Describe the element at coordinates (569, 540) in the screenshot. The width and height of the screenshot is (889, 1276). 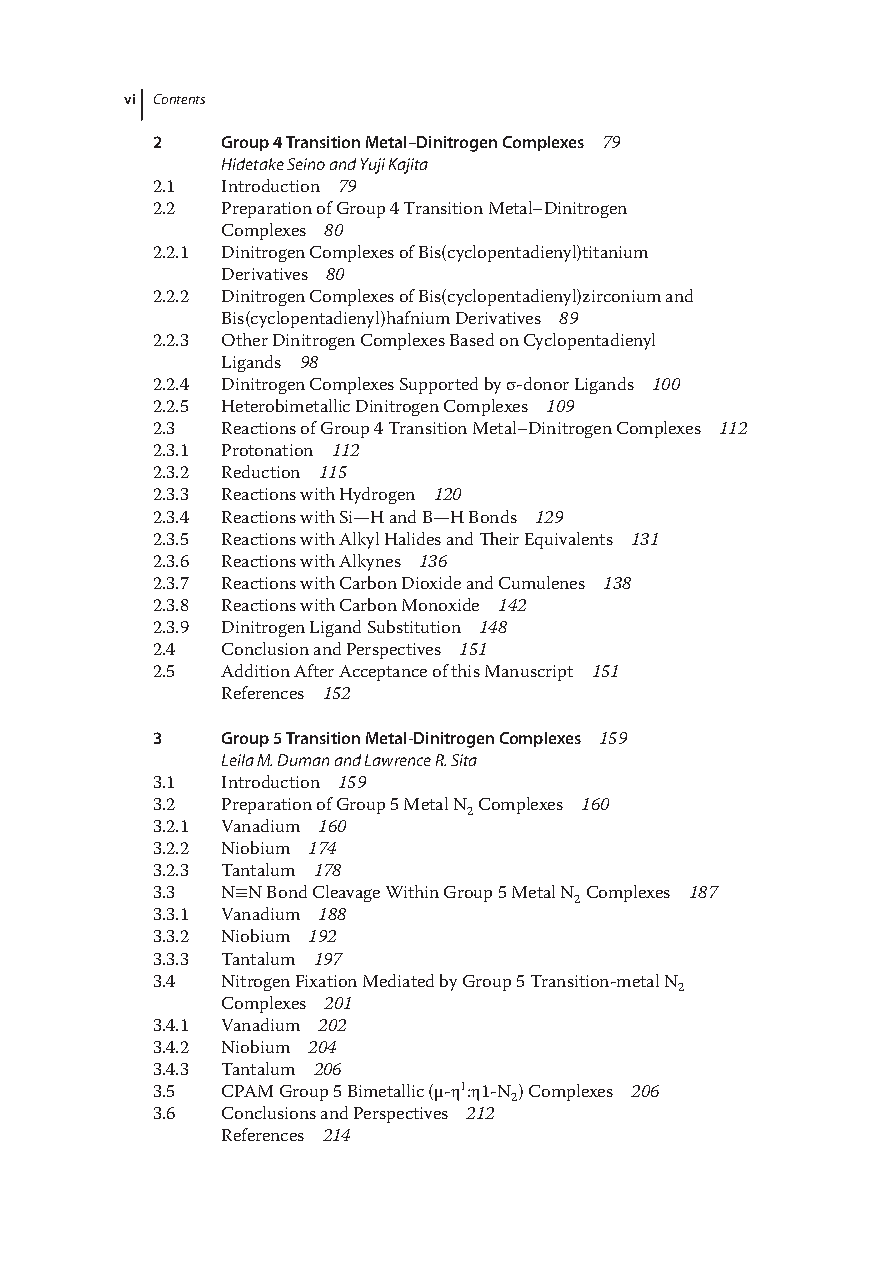
I see `Equivalents` at that location.
